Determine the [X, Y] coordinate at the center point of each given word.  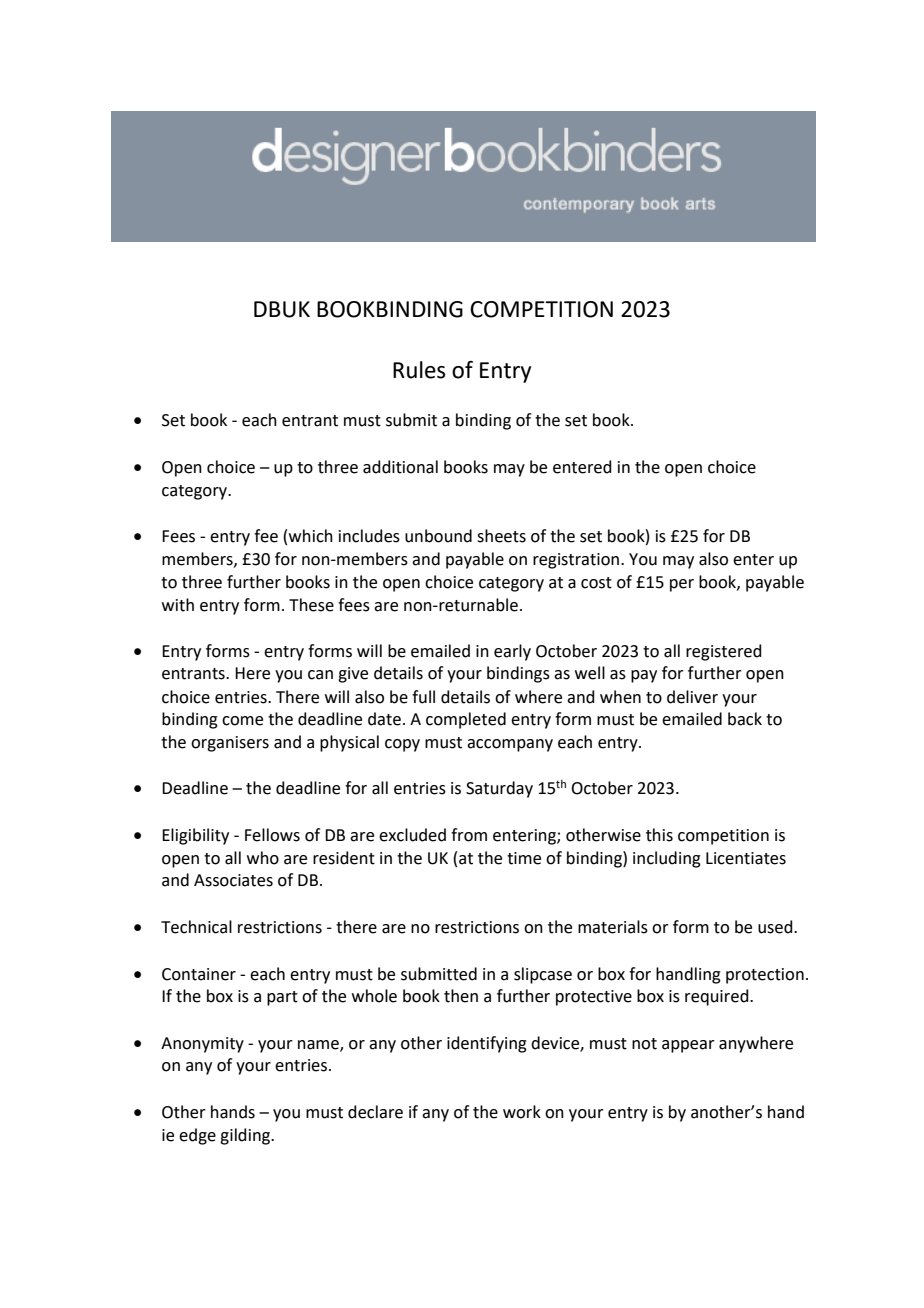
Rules [419, 370]
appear [688, 1046]
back [745, 719]
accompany [510, 745]
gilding [246, 1136]
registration [577, 561]
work [522, 1112]
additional [400, 467]
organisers [230, 744]
